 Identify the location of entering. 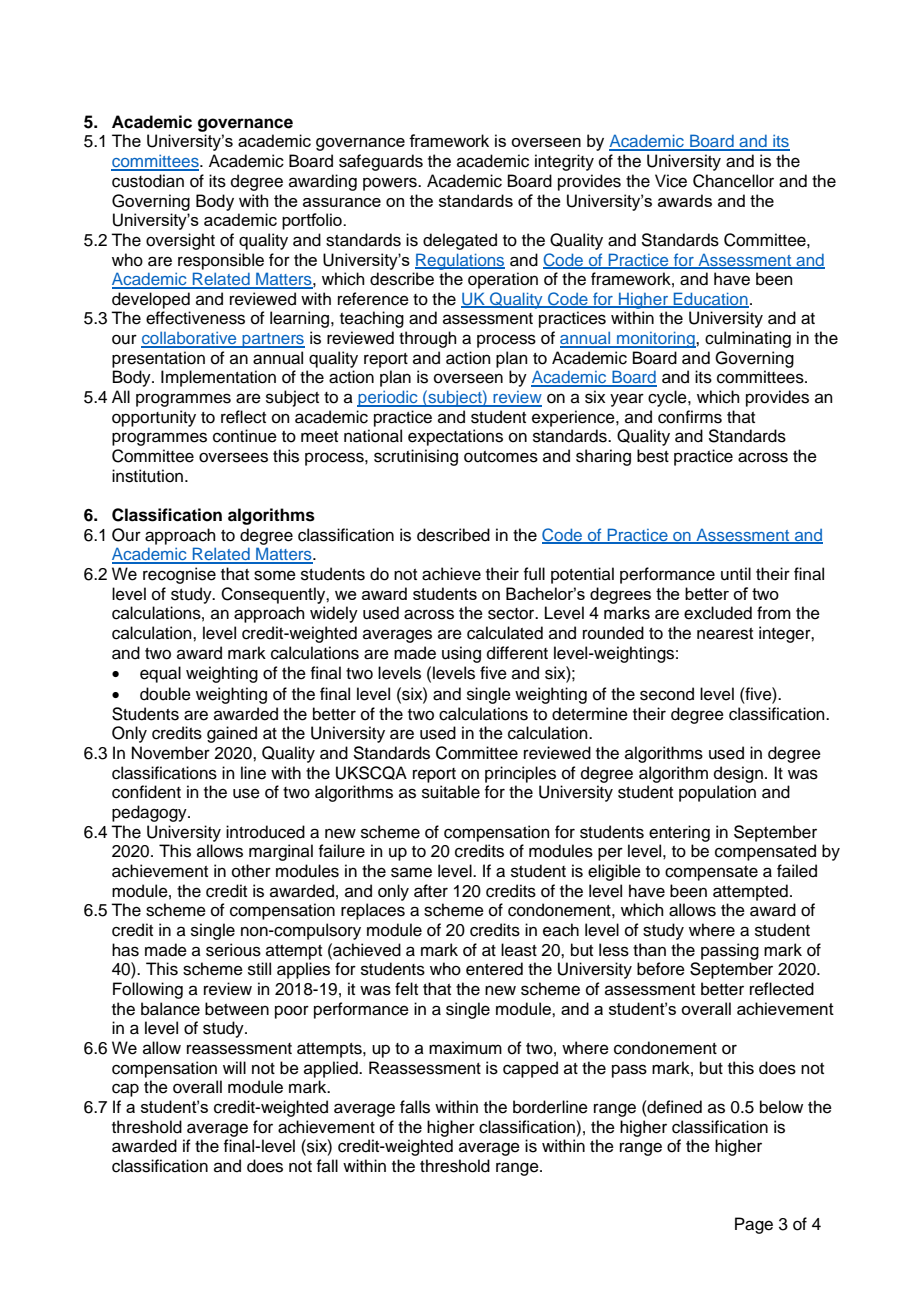
(679, 833).
